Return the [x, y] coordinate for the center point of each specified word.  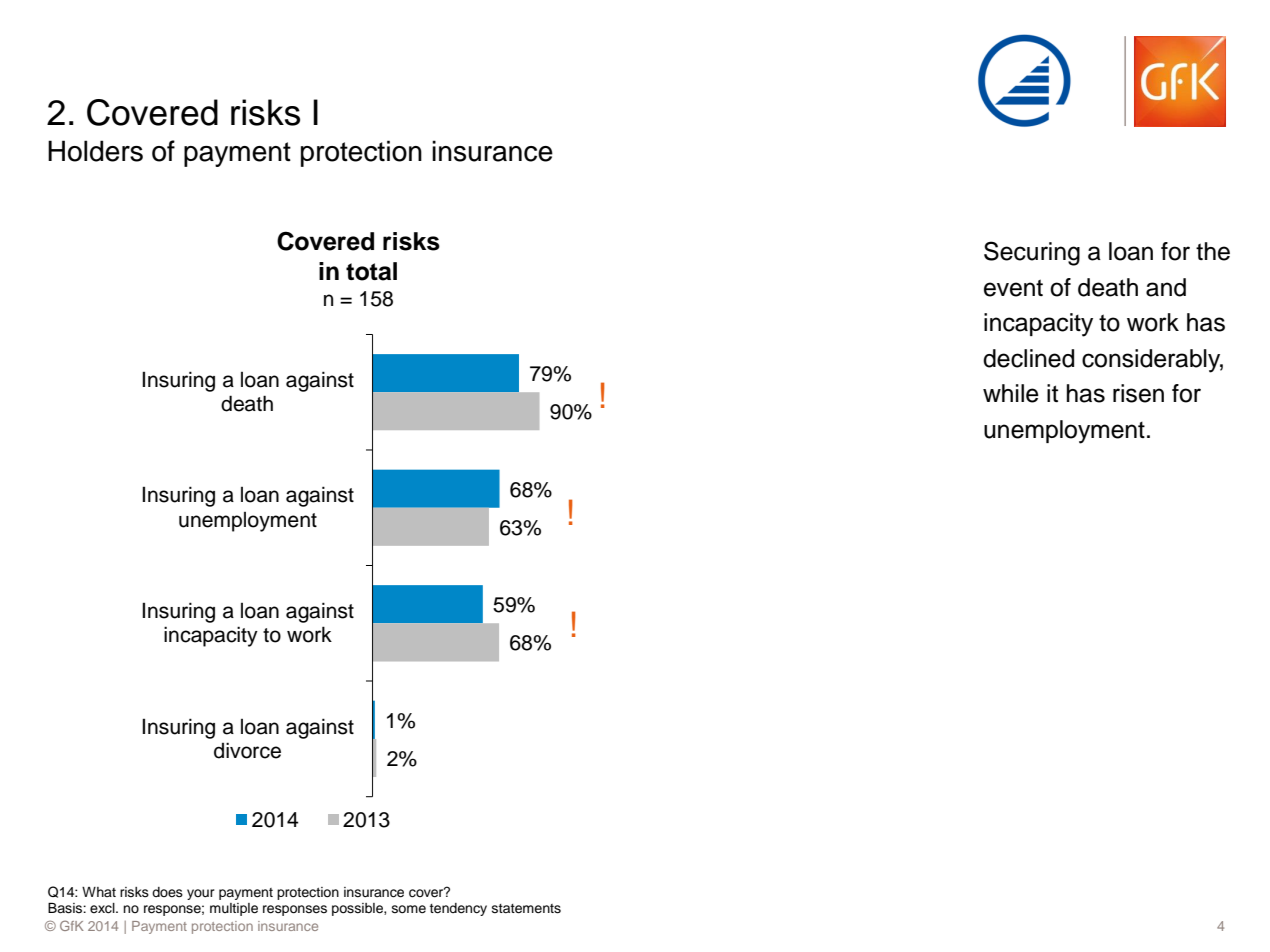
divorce [247, 750]
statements [526, 909]
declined [1028, 358]
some [409, 909]
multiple [234, 909]
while [1011, 393]
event [1013, 288]
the [1213, 251]
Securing [1032, 253]
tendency [458, 909]
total [371, 271]
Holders [95, 151]
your [201, 894]
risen [1138, 393]
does [167, 892]
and [1166, 287]
